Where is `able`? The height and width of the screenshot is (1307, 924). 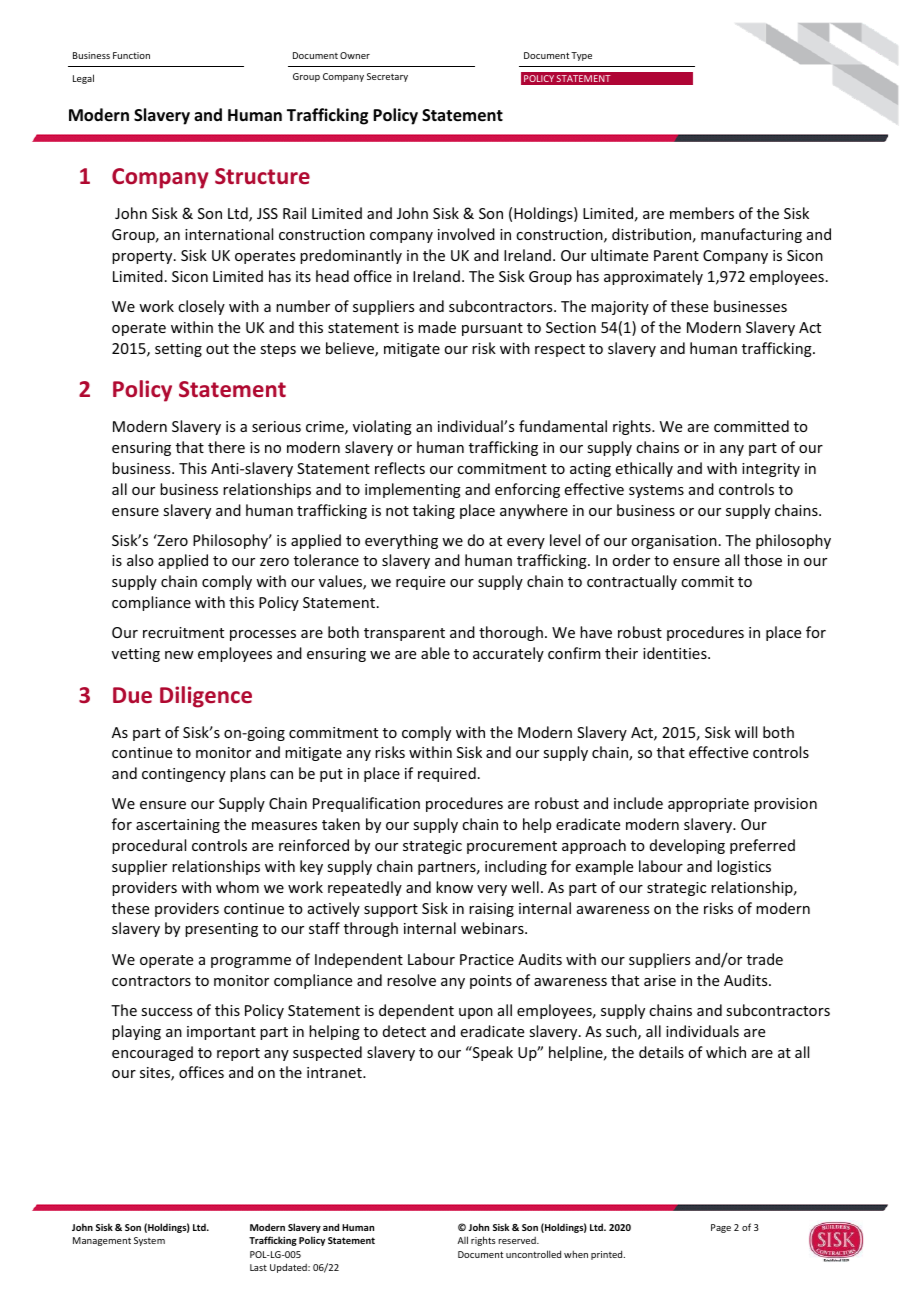 able is located at coordinates (435, 653).
